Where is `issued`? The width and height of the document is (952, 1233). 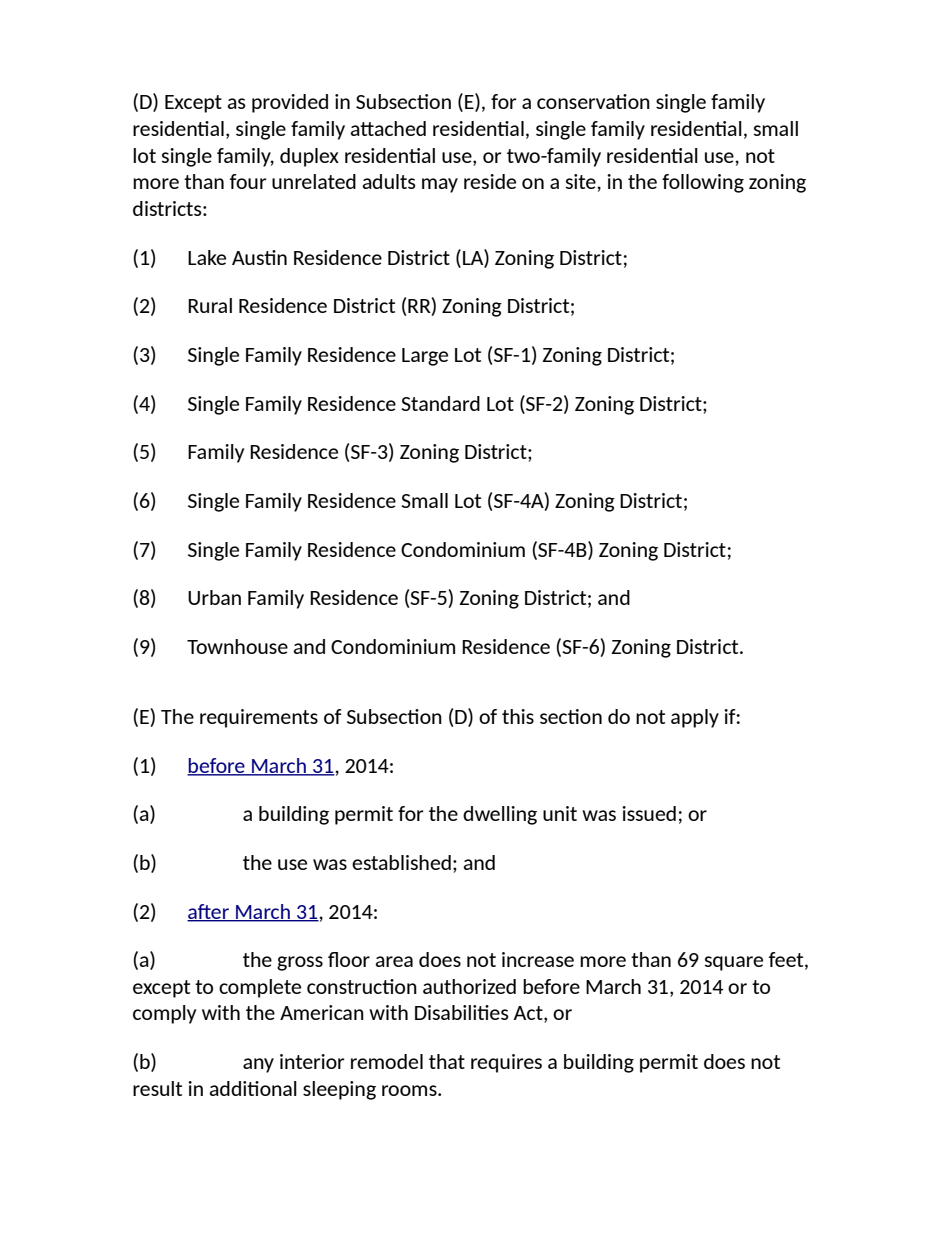
issued is located at coordinates (649, 813).
